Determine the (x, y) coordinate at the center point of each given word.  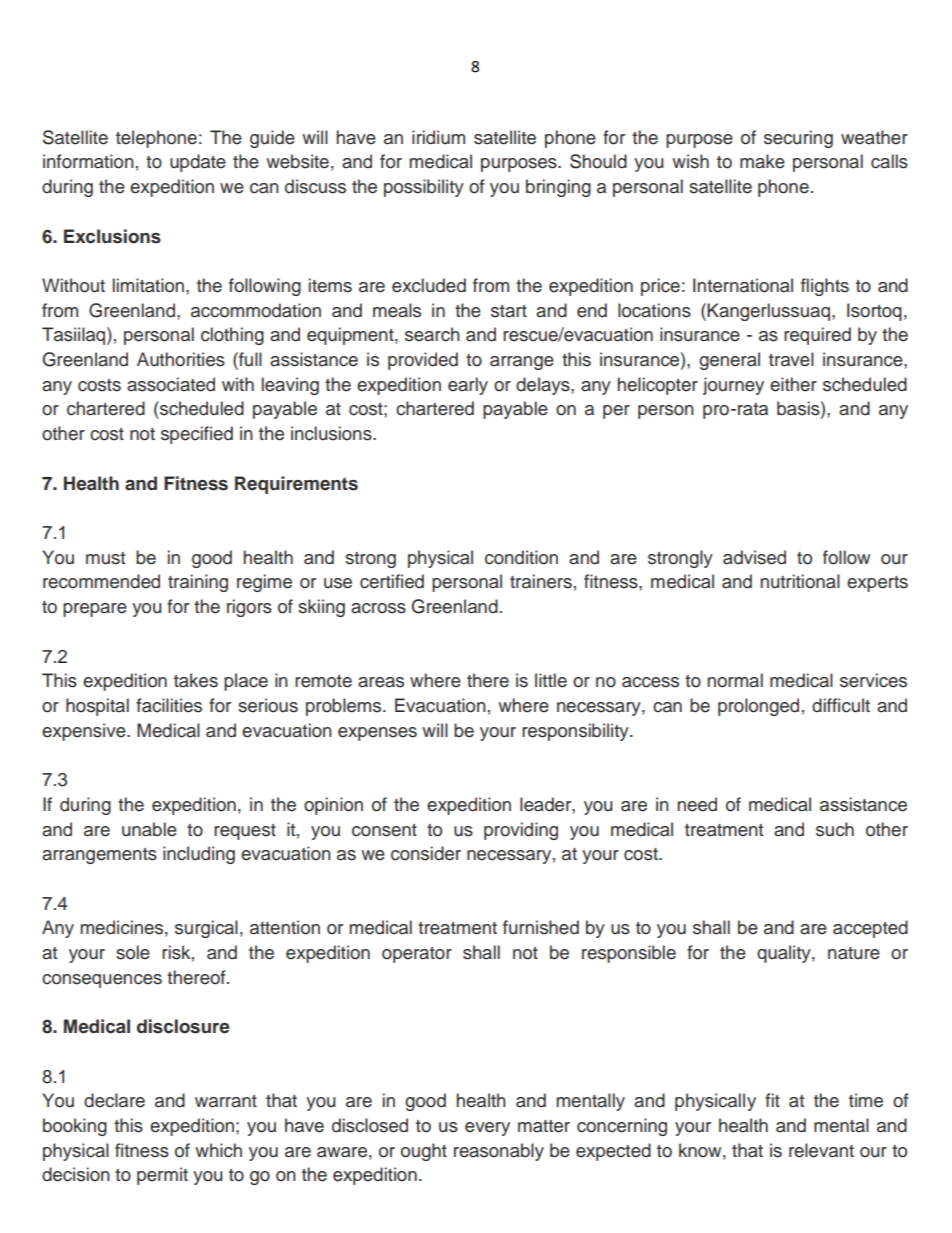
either (793, 384)
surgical (206, 929)
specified (197, 435)
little (551, 680)
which (218, 1150)
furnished (541, 927)
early (468, 386)
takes (196, 680)
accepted (870, 929)
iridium (438, 137)
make (762, 161)
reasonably (499, 1152)
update (198, 163)
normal (735, 680)
